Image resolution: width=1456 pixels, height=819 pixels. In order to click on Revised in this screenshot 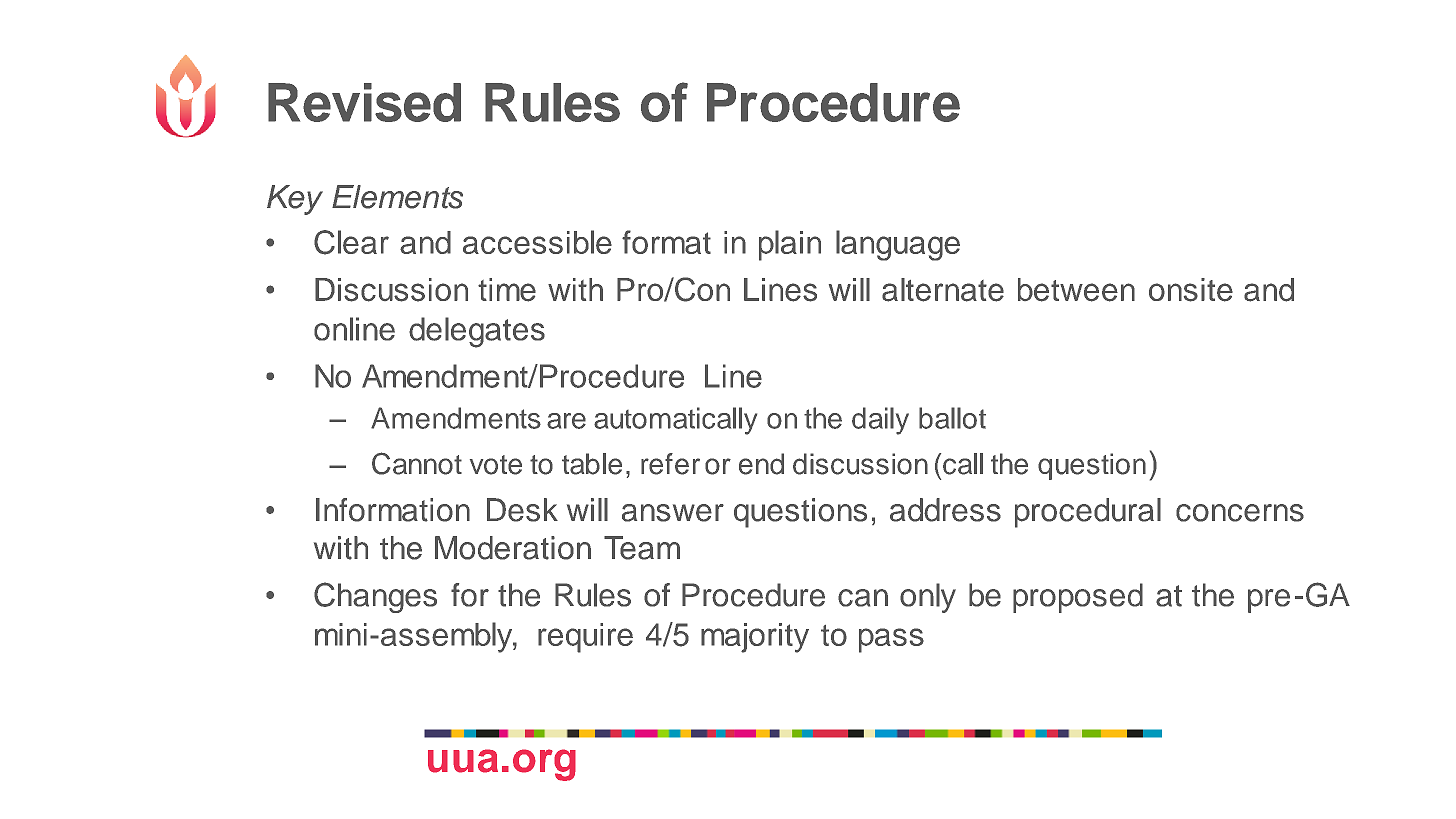, I will do `click(364, 102)`.
